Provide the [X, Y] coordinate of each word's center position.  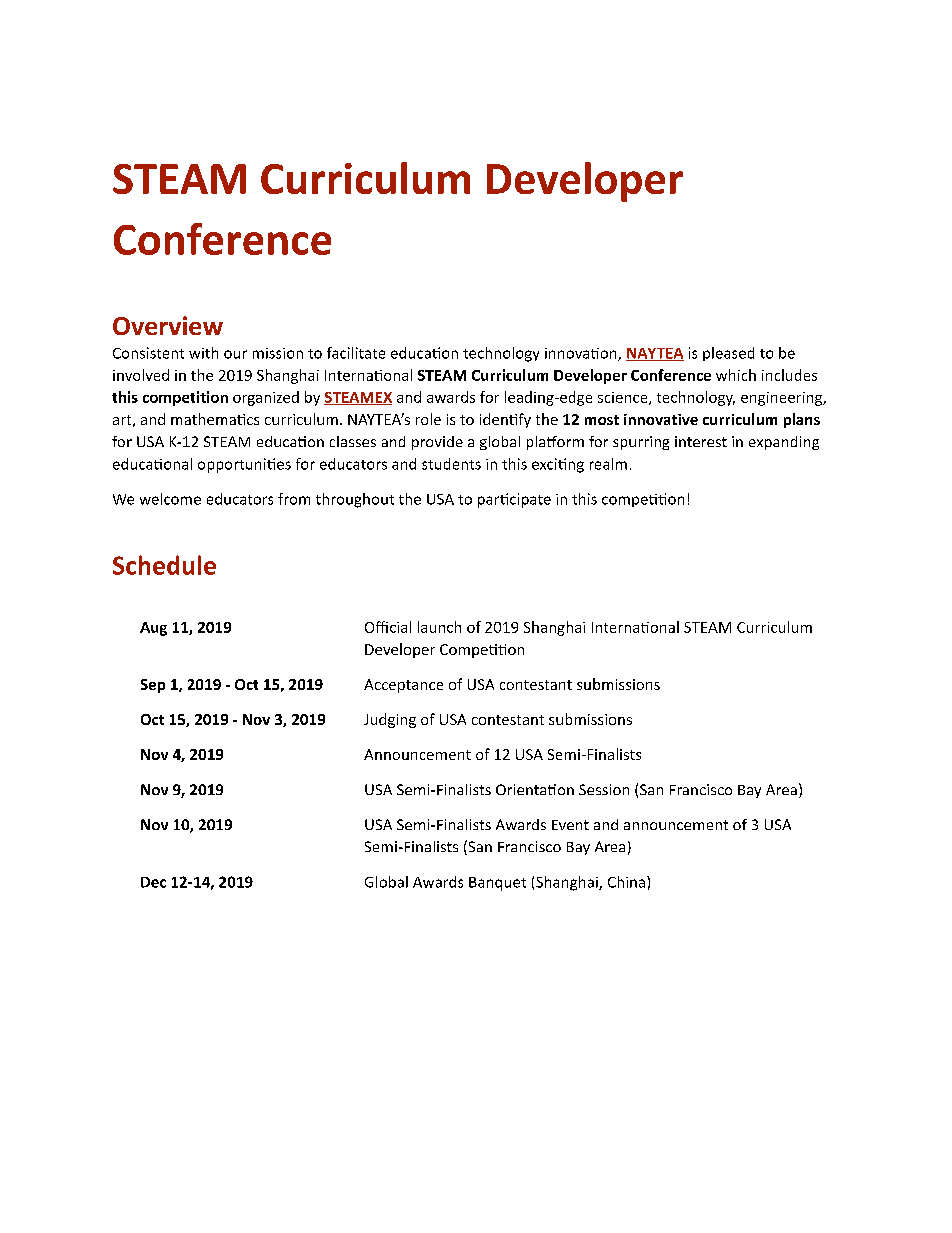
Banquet [497, 884]
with [203, 353]
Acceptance [403, 686]
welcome [170, 499]
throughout [355, 500]
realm [608, 464]
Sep [153, 686]
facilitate [356, 353]
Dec [153, 882]
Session [604, 789]
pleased [728, 354]
